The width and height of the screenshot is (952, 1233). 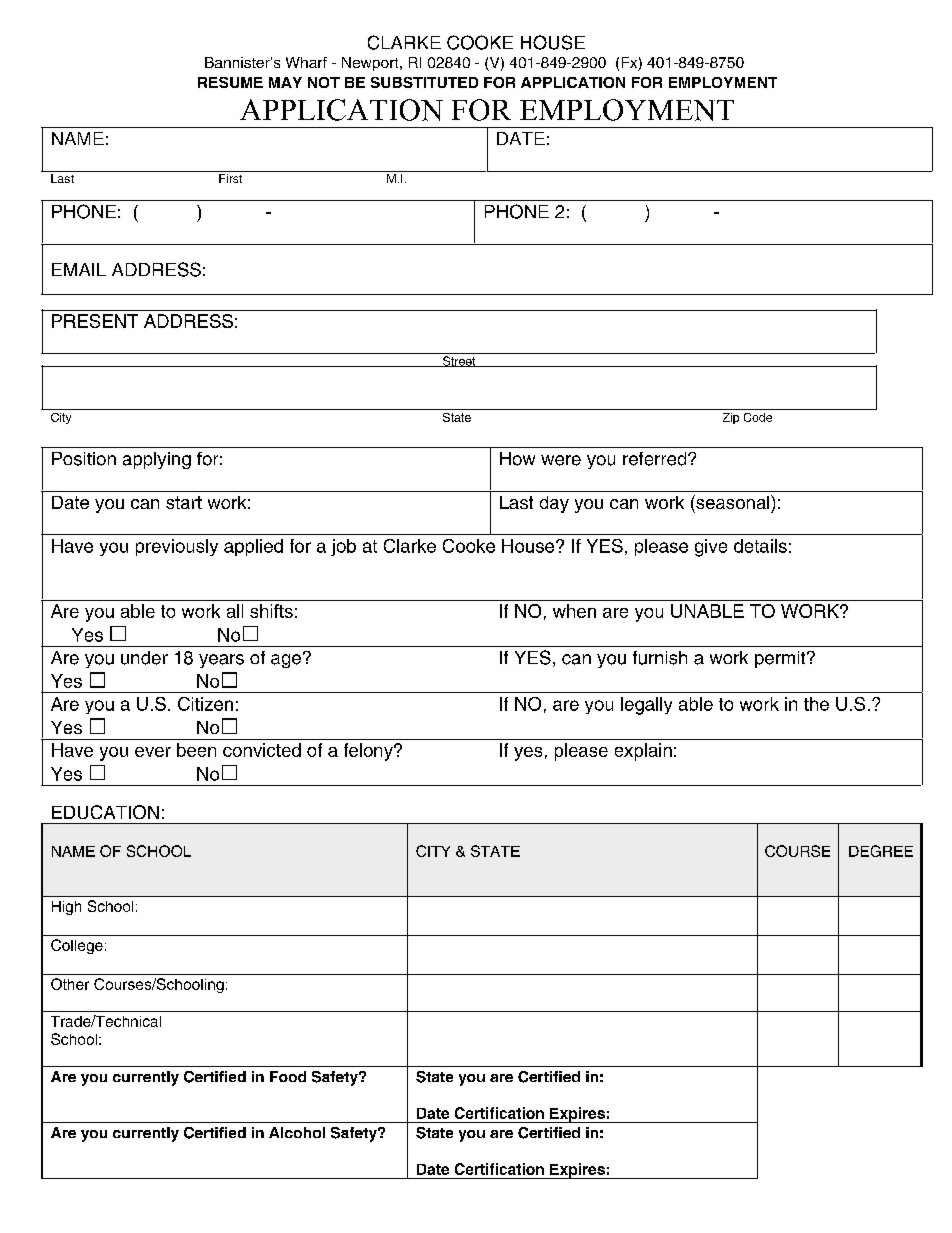 I want to click on explain, so click(x=643, y=752).
